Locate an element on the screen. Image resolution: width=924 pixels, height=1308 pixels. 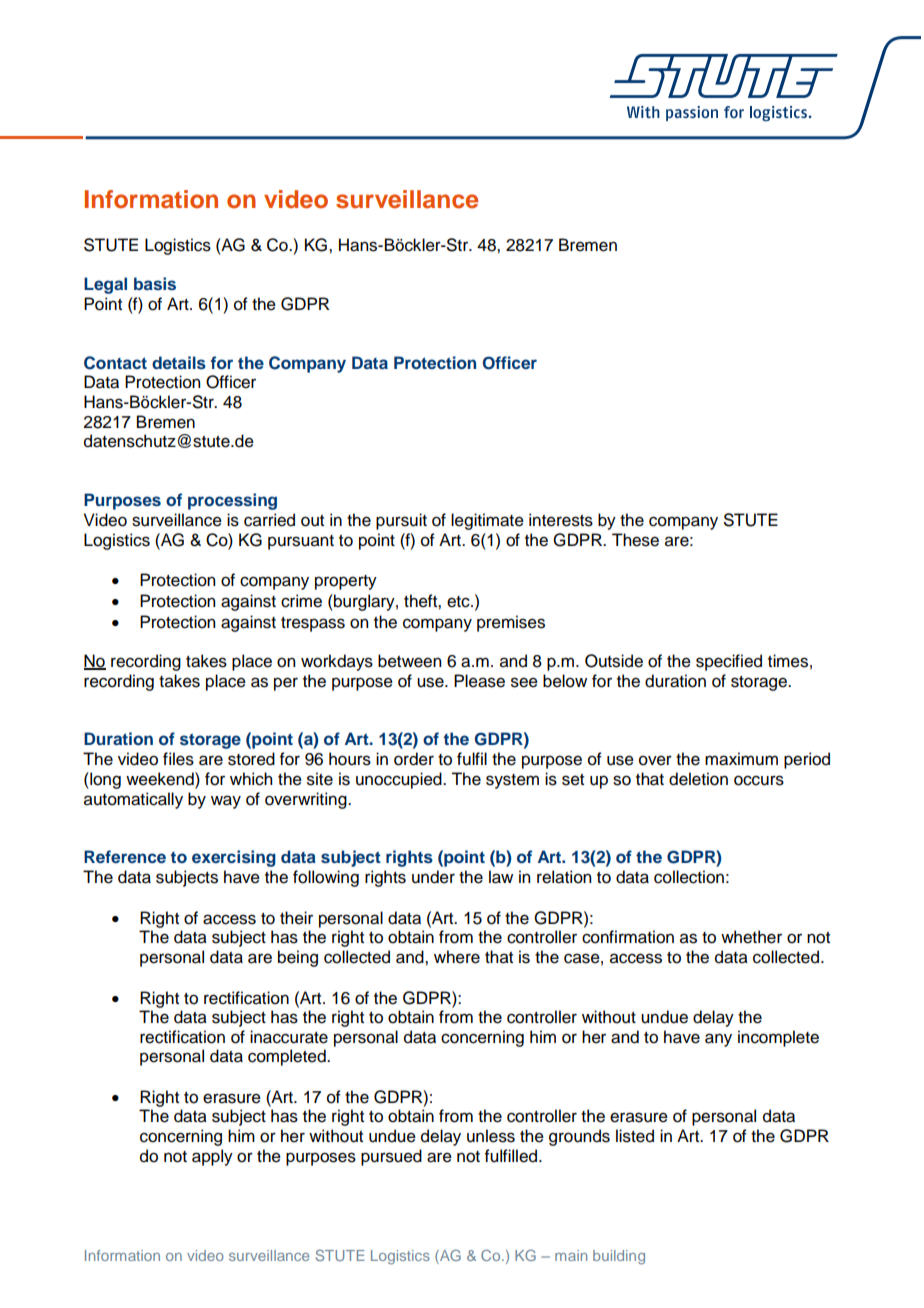
These is located at coordinates (635, 540).
